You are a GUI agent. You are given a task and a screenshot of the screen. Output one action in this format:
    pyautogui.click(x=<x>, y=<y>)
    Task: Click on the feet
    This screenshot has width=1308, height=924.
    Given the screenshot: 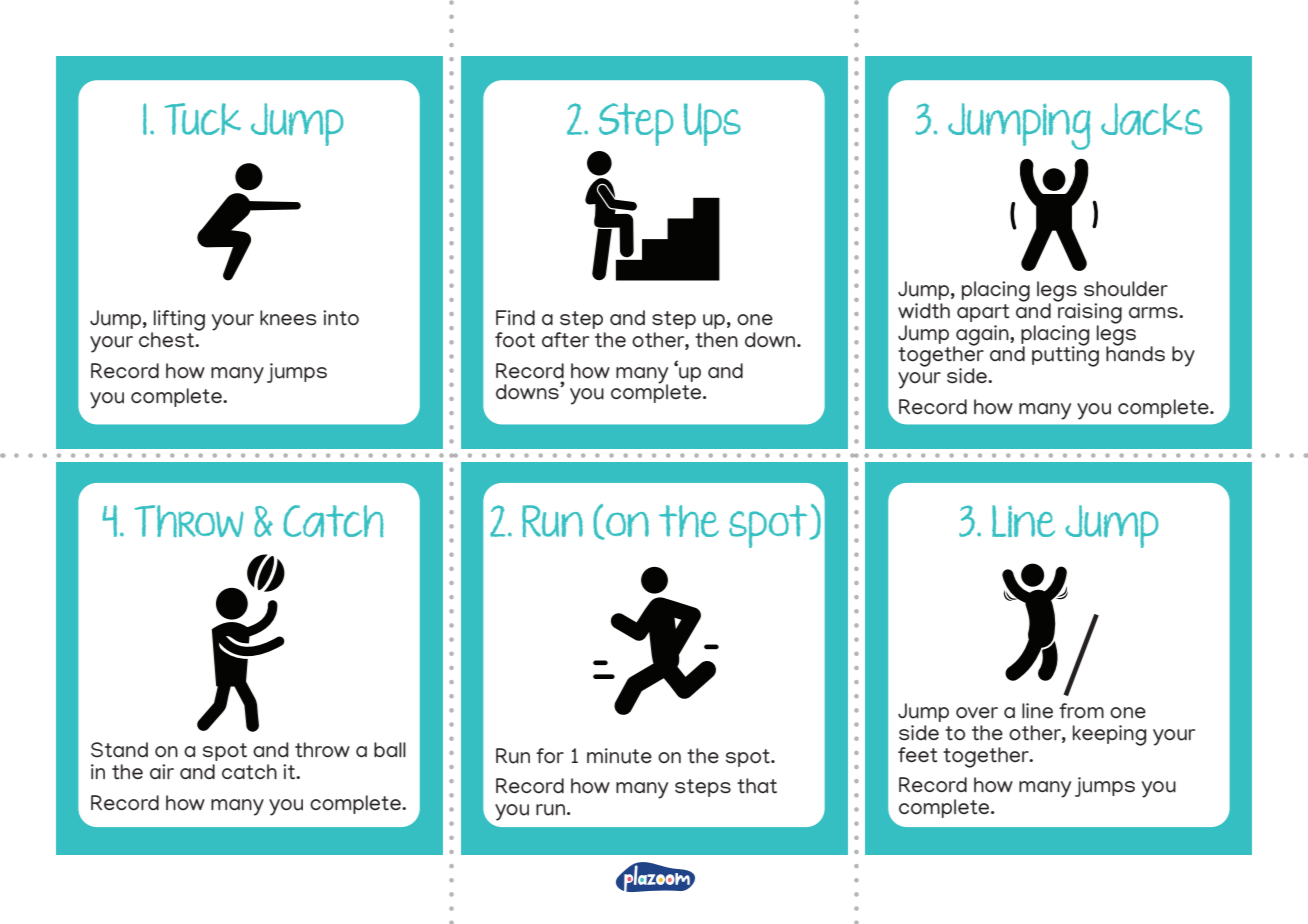 What is the action you would take?
    pyautogui.click(x=918, y=755)
